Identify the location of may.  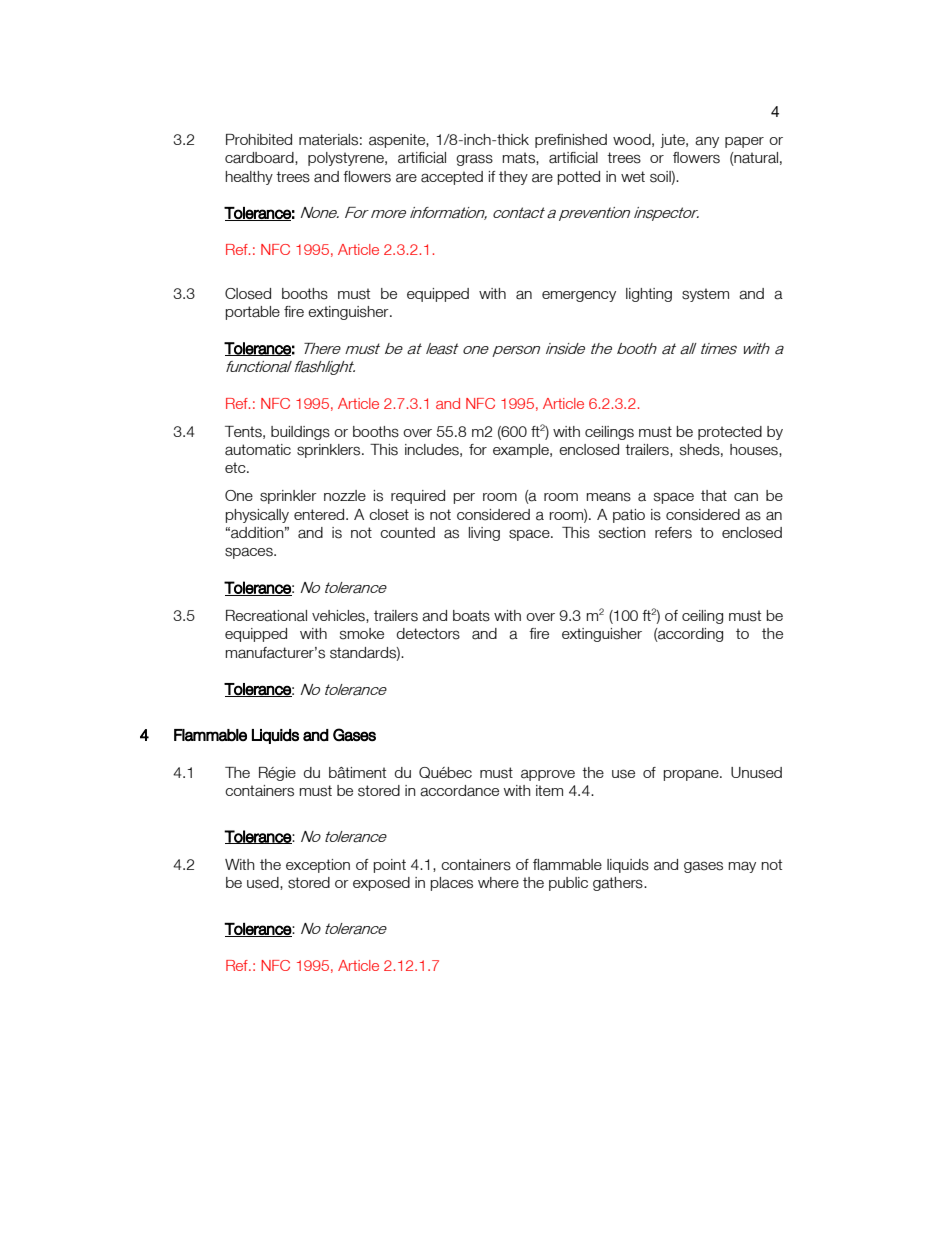
(742, 867).
